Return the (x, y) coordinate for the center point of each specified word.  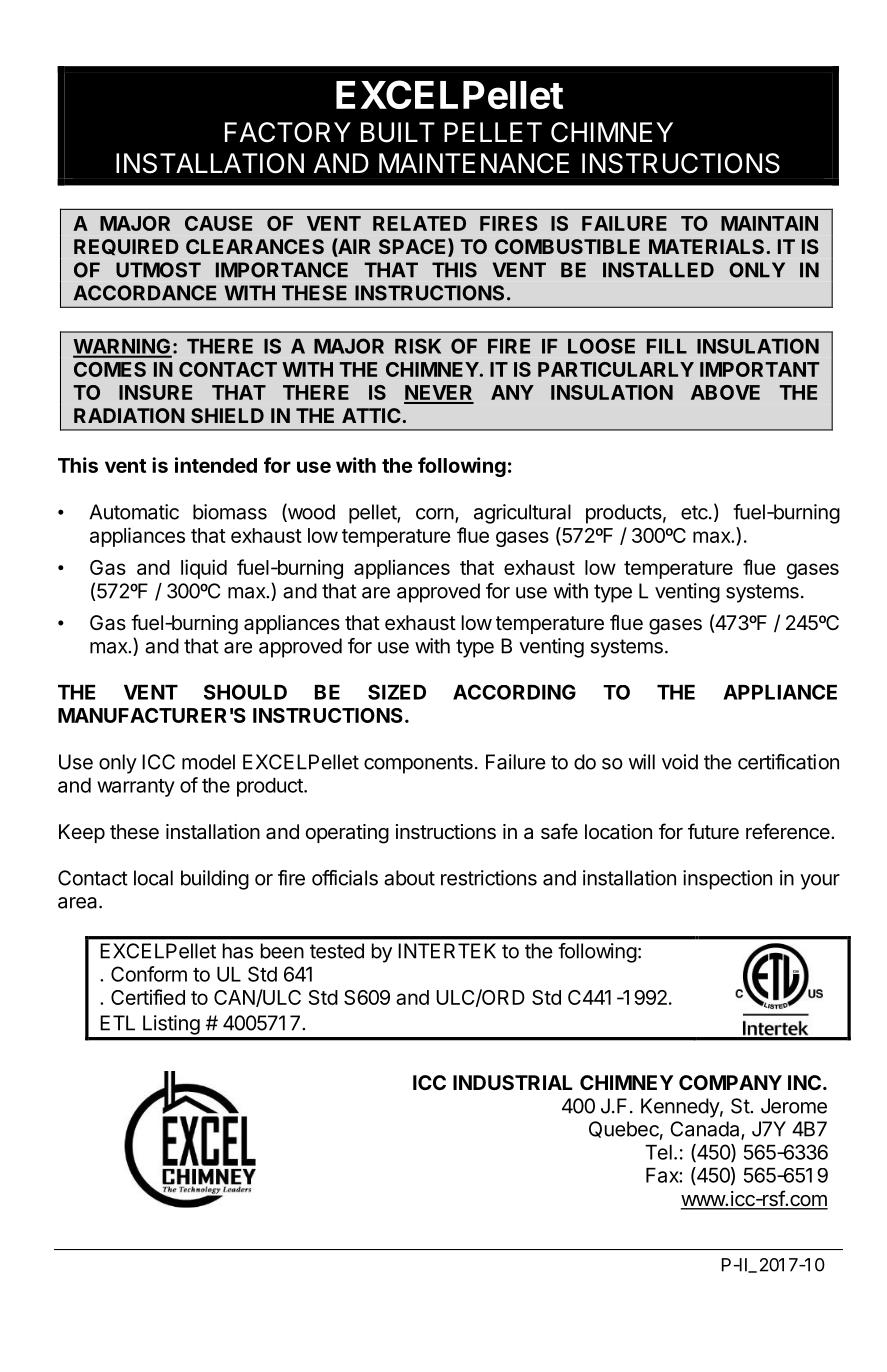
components (418, 764)
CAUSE (218, 223)
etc (694, 512)
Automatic (134, 512)
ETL (117, 1023)
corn (435, 514)
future (713, 831)
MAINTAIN (769, 223)
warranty (136, 788)
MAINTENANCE (474, 163)
